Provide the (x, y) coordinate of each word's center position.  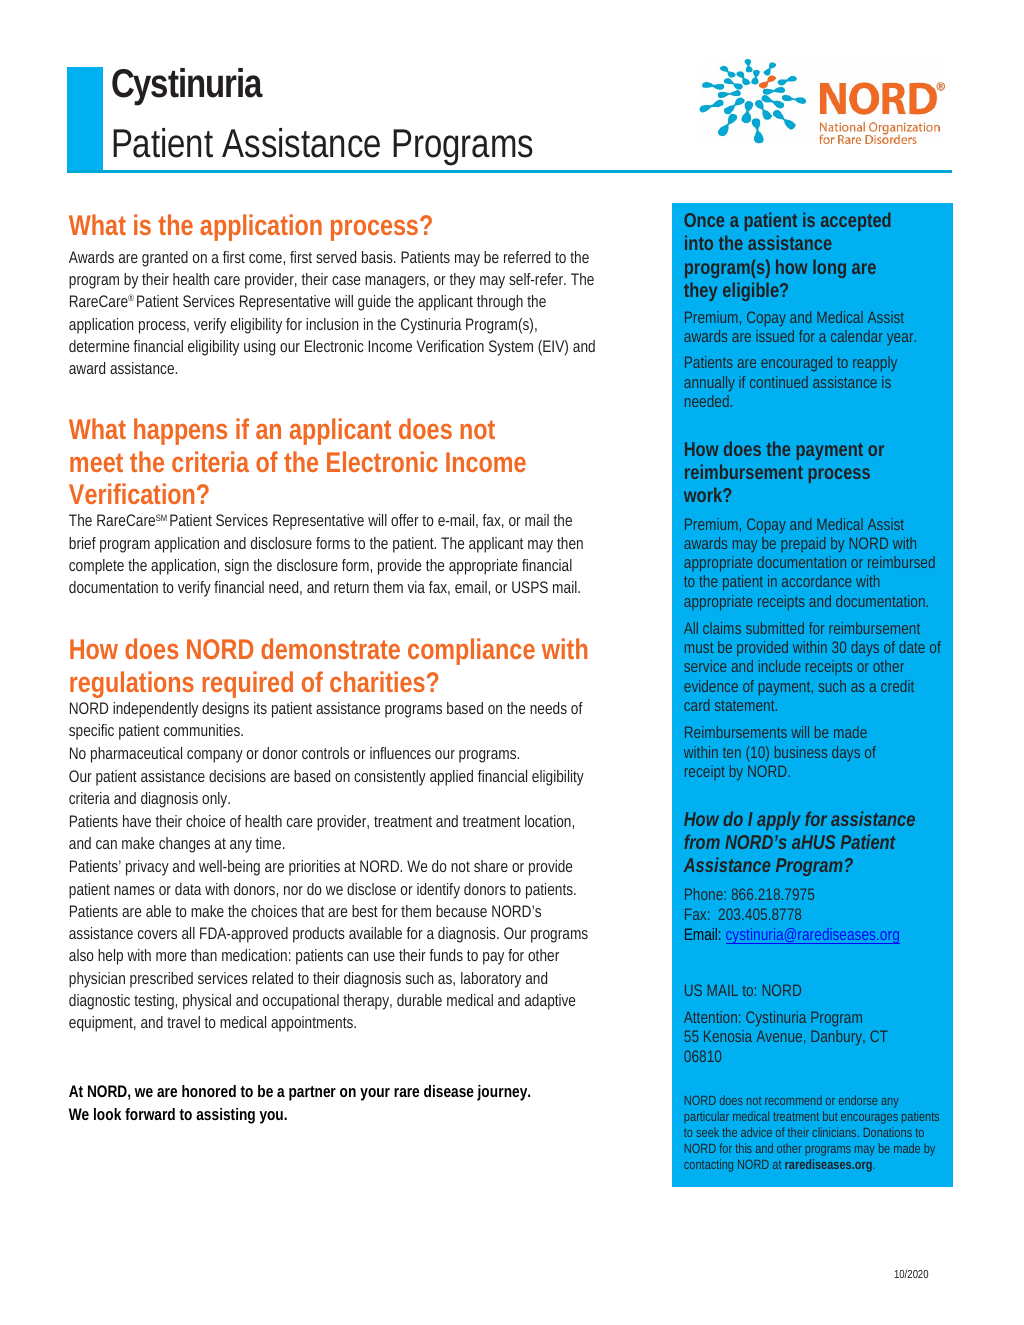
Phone (705, 894)
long (829, 268)
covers (157, 934)
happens (180, 431)
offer (407, 520)
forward (150, 1114)
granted (165, 259)
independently (155, 710)
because (461, 911)
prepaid (803, 544)
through (500, 303)
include (779, 666)
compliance (471, 651)
